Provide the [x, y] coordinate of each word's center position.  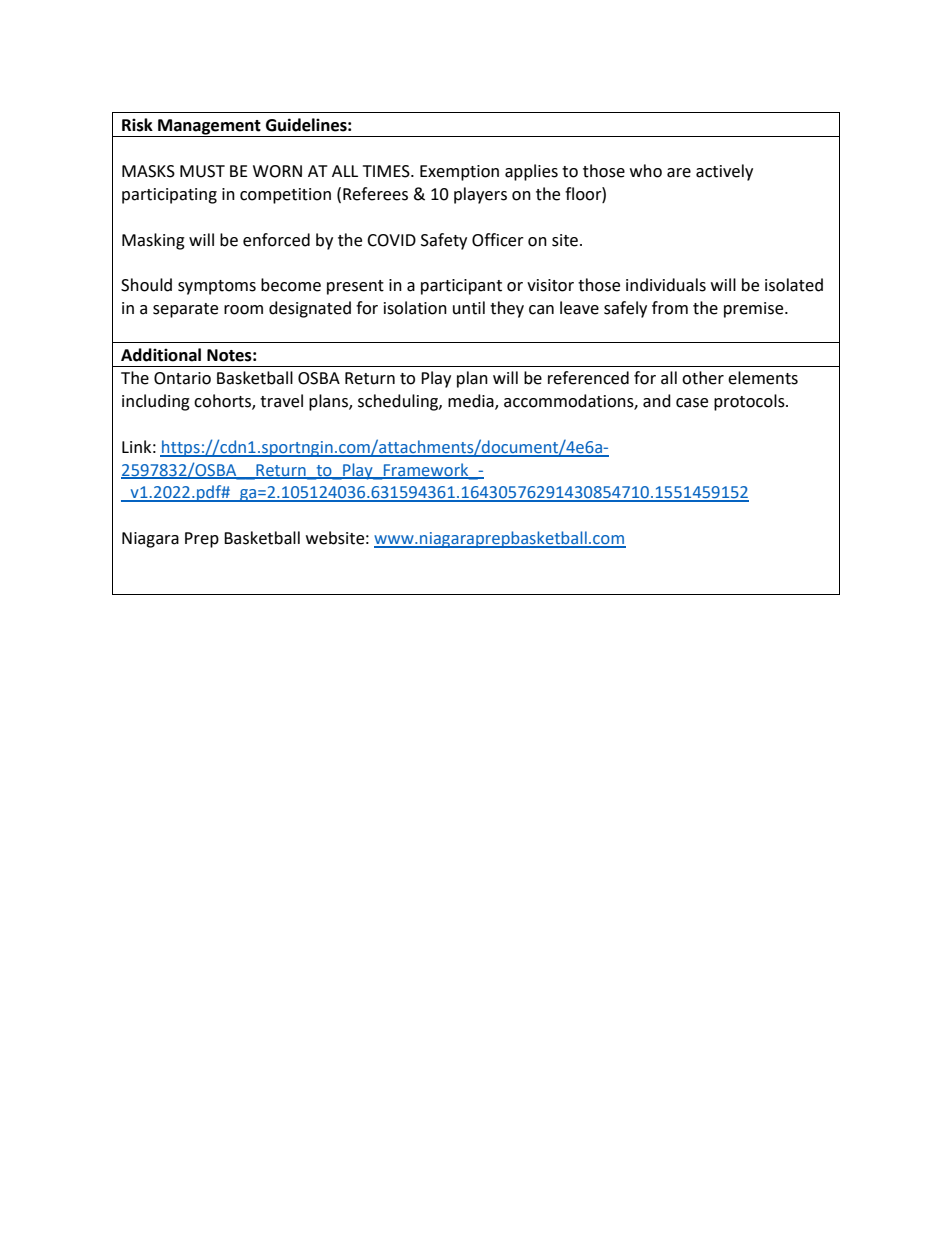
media [472, 402]
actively [724, 172]
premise [755, 310]
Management [209, 128]
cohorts [223, 402]
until [469, 308]
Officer [498, 240]
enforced [276, 240]
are [679, 173]
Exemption [459, 173]
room [243, 310]
